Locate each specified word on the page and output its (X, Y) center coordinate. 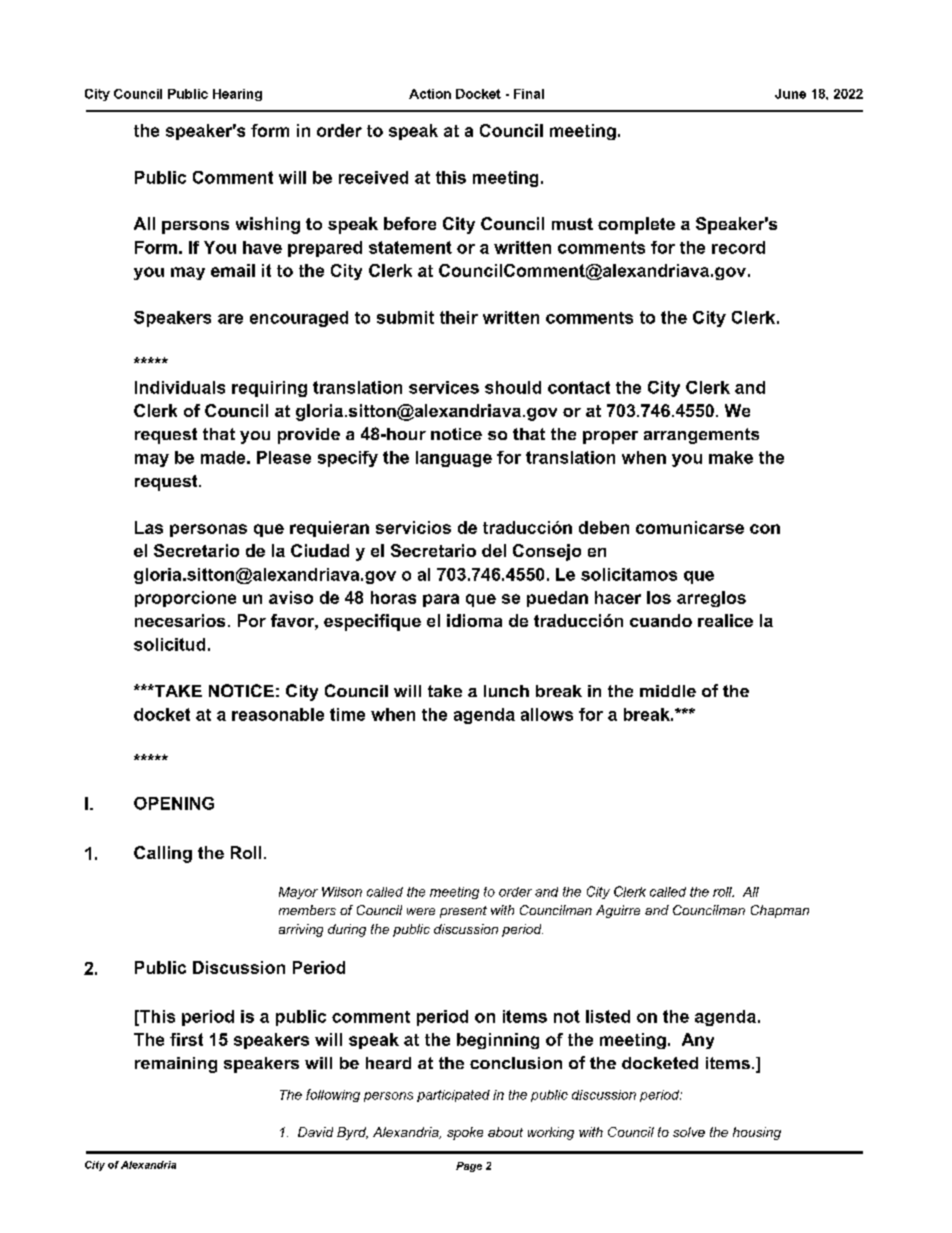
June (790, 94)
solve (689, 1132)
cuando (661, 620)
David (315, 1132)
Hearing (237, 95)
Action (430, 94)
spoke (465, 1133)
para (441, 600)
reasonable (278, 714)
